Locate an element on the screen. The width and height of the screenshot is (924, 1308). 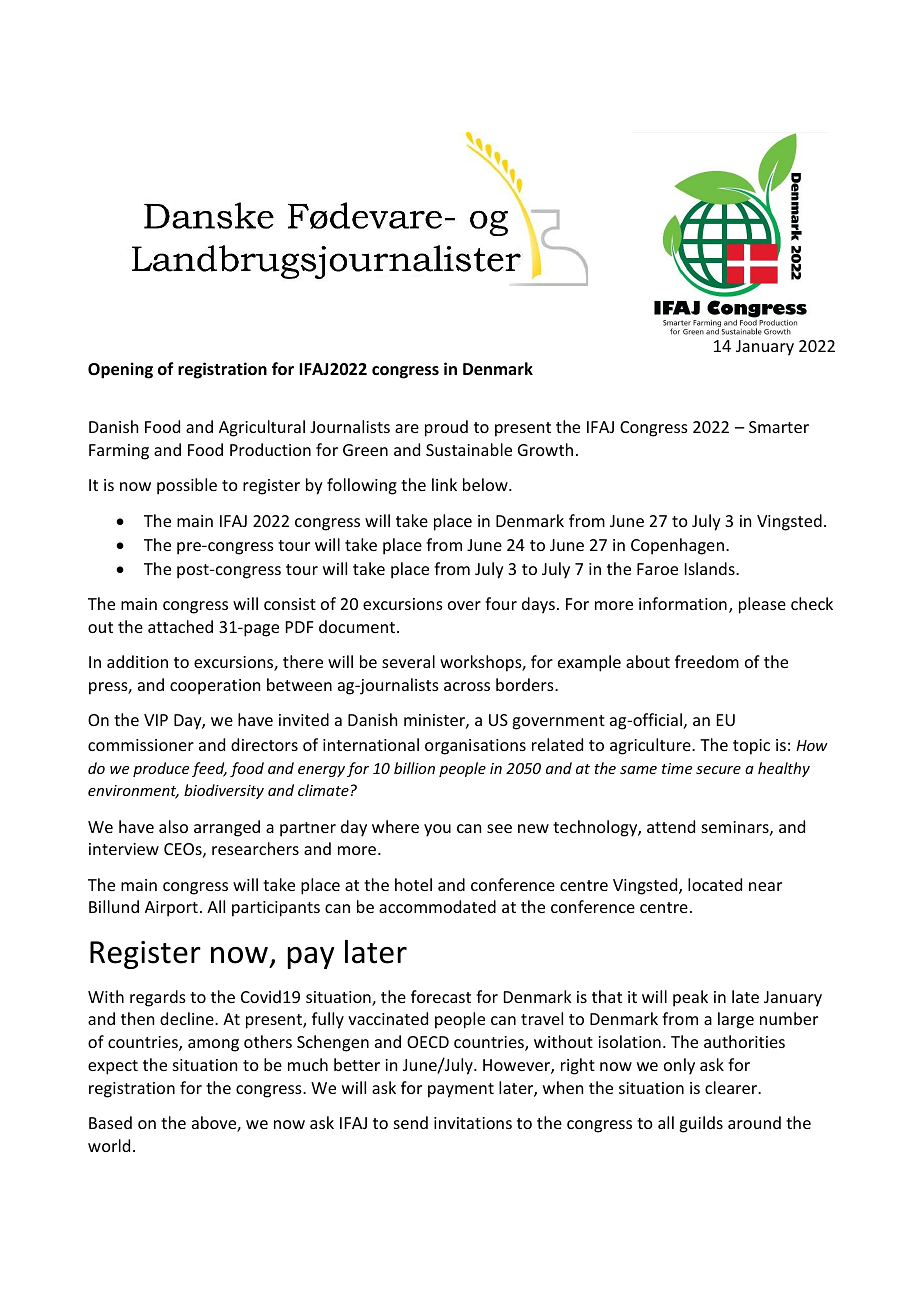
attached is located at coordinates (180, 626).
